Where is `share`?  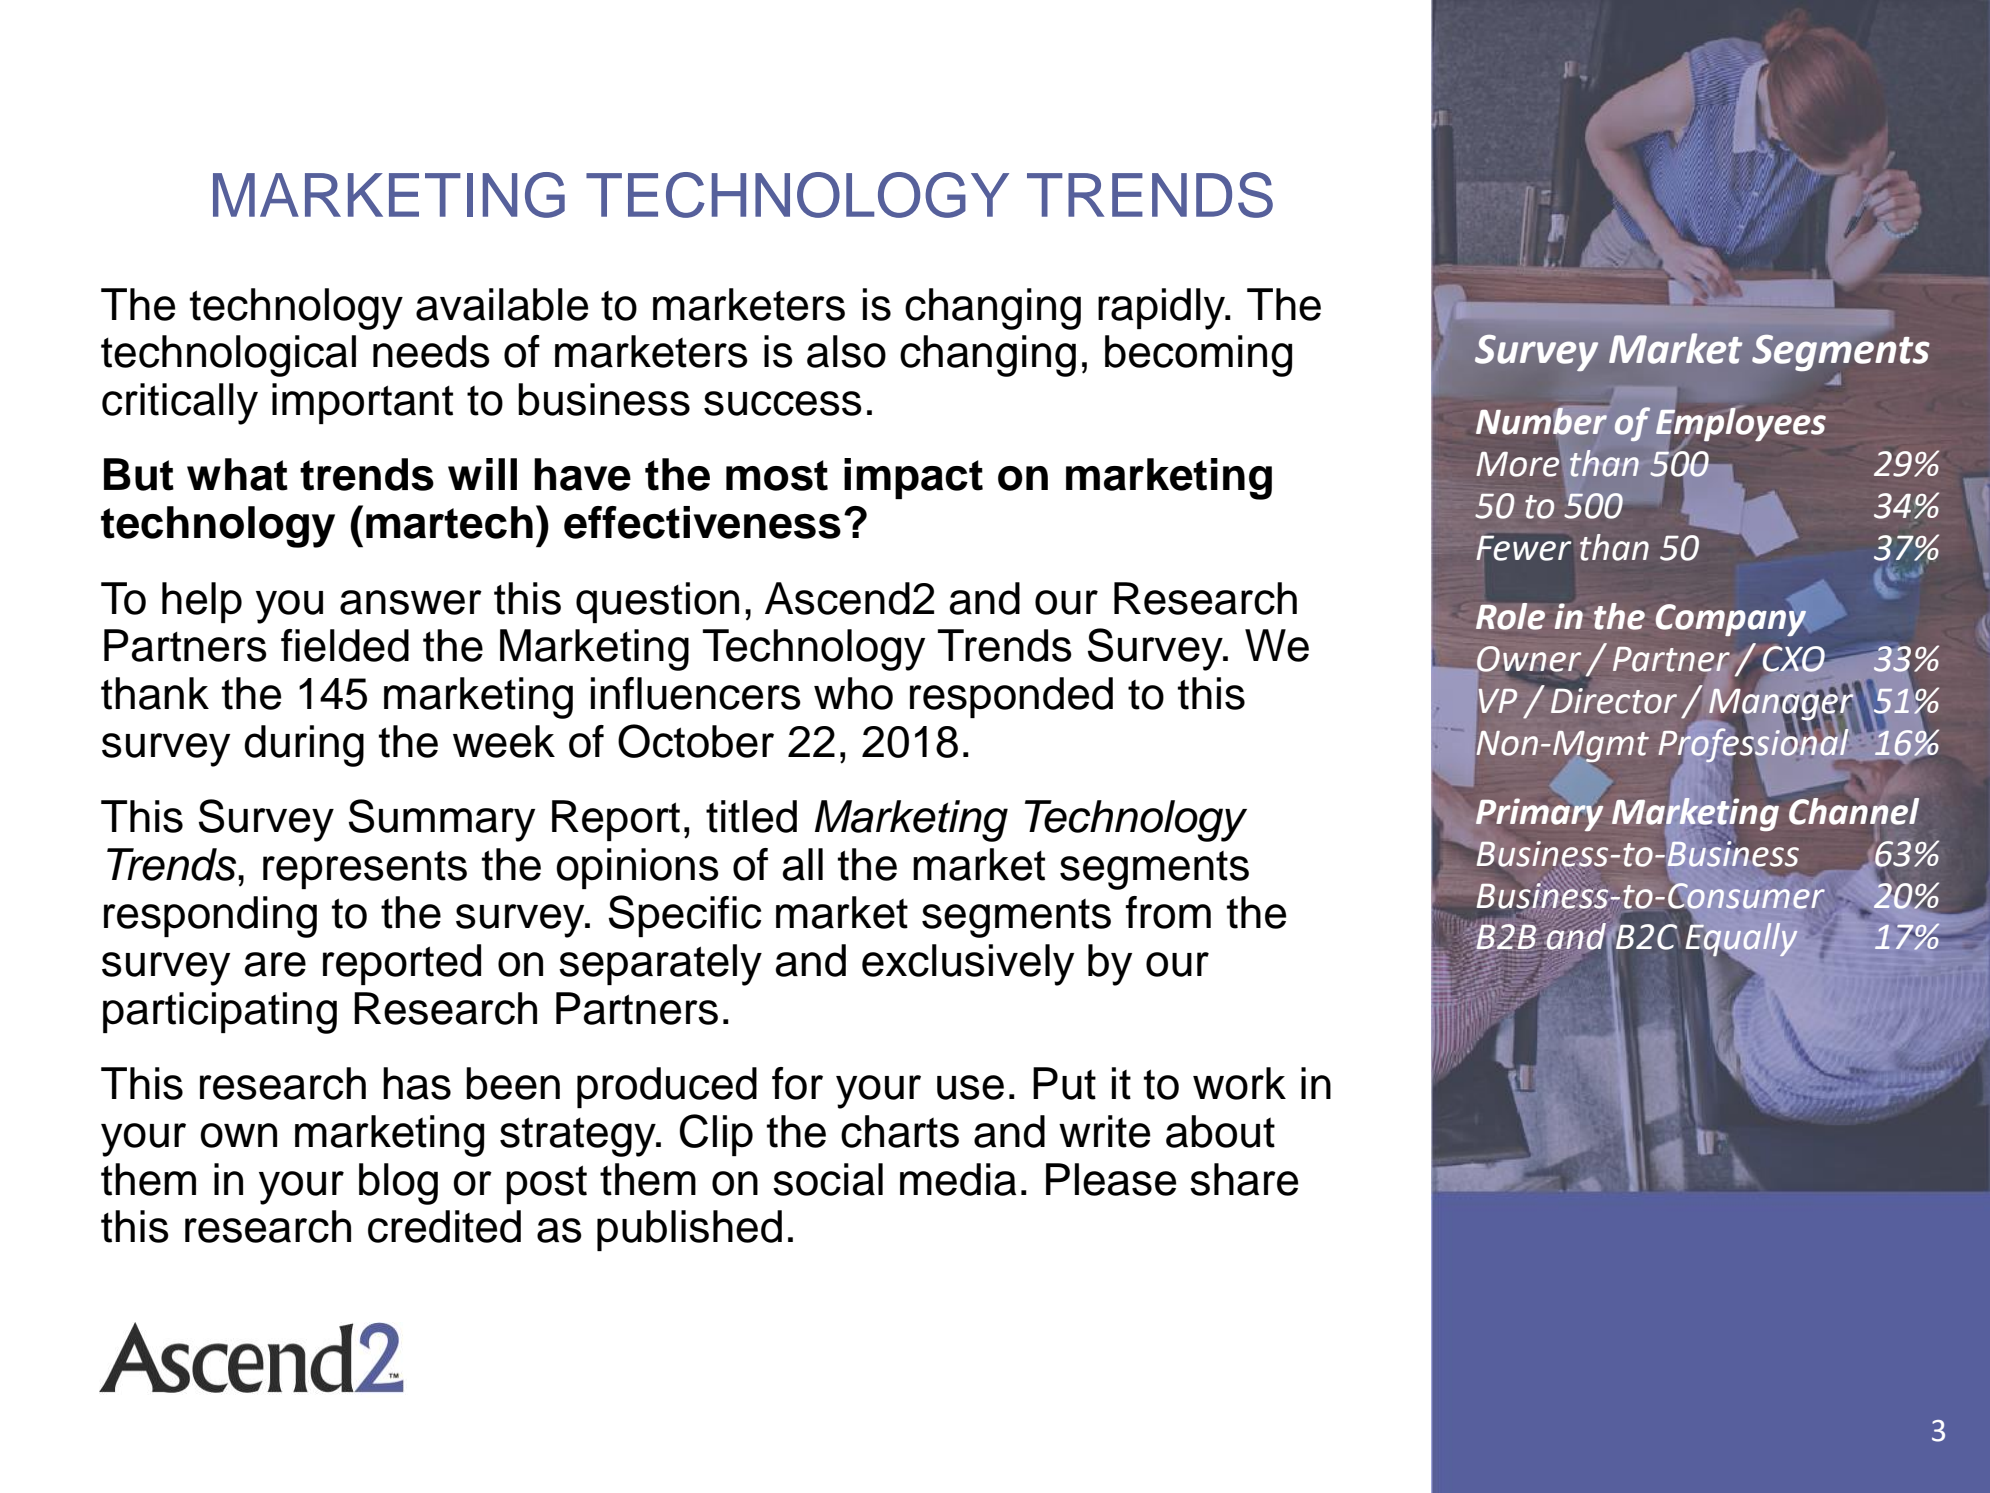
share is located at coordinates (1244, 1179).
